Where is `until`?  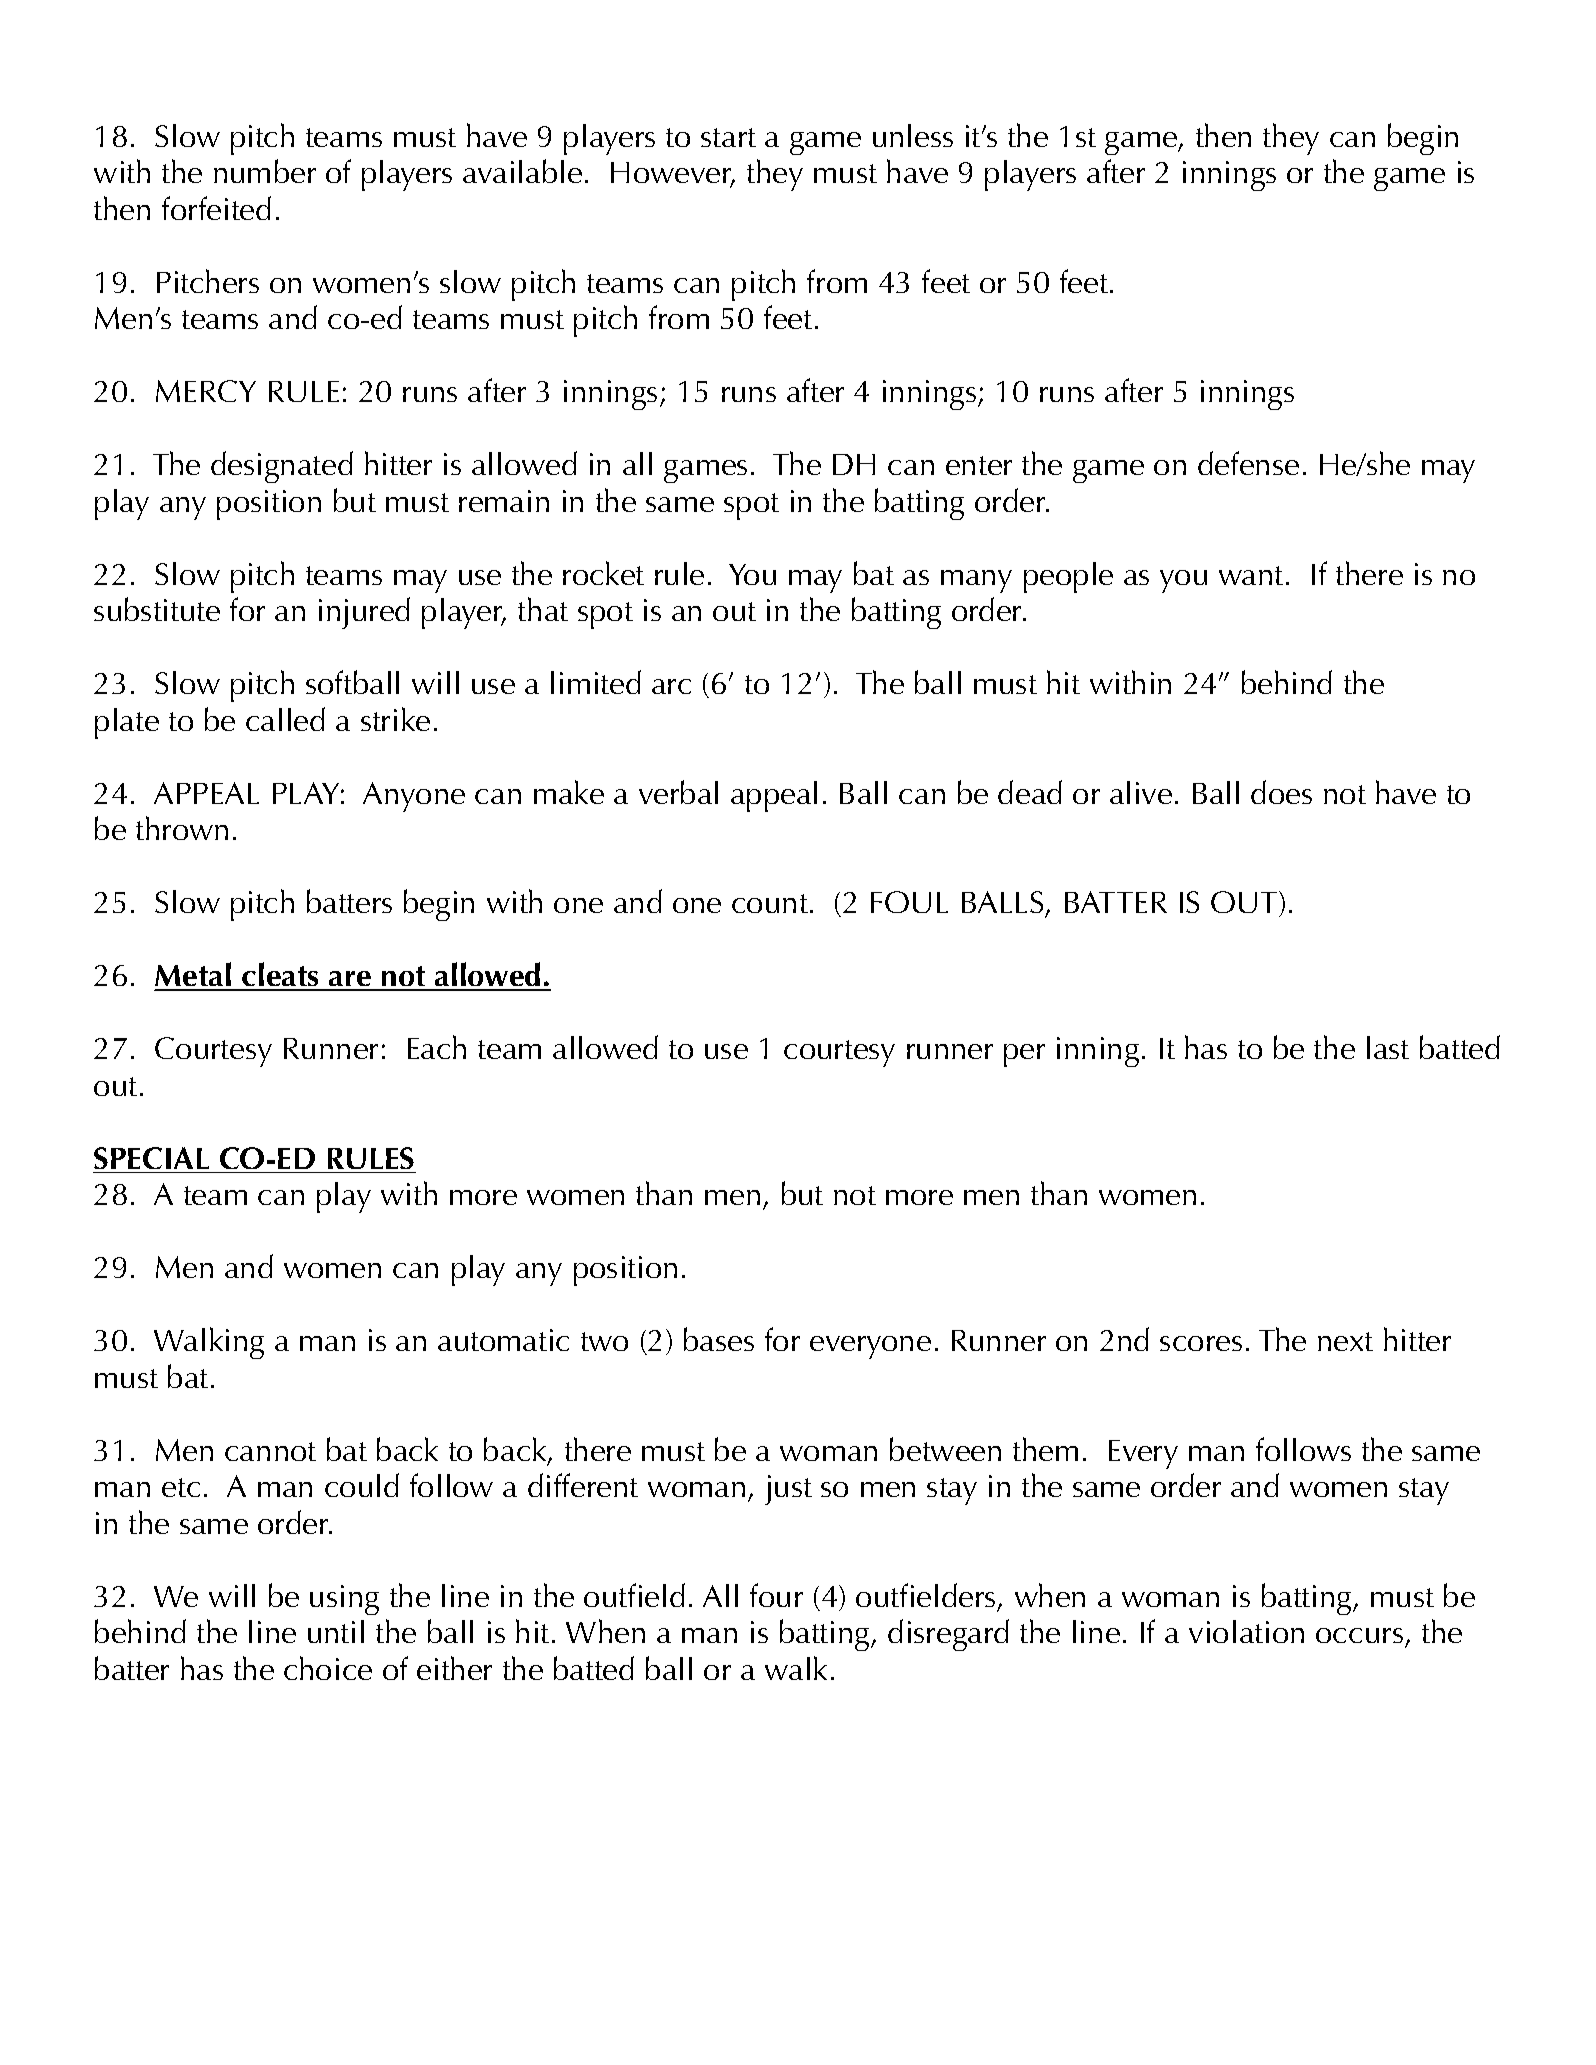 until is located at coordinates (336, 1631).
